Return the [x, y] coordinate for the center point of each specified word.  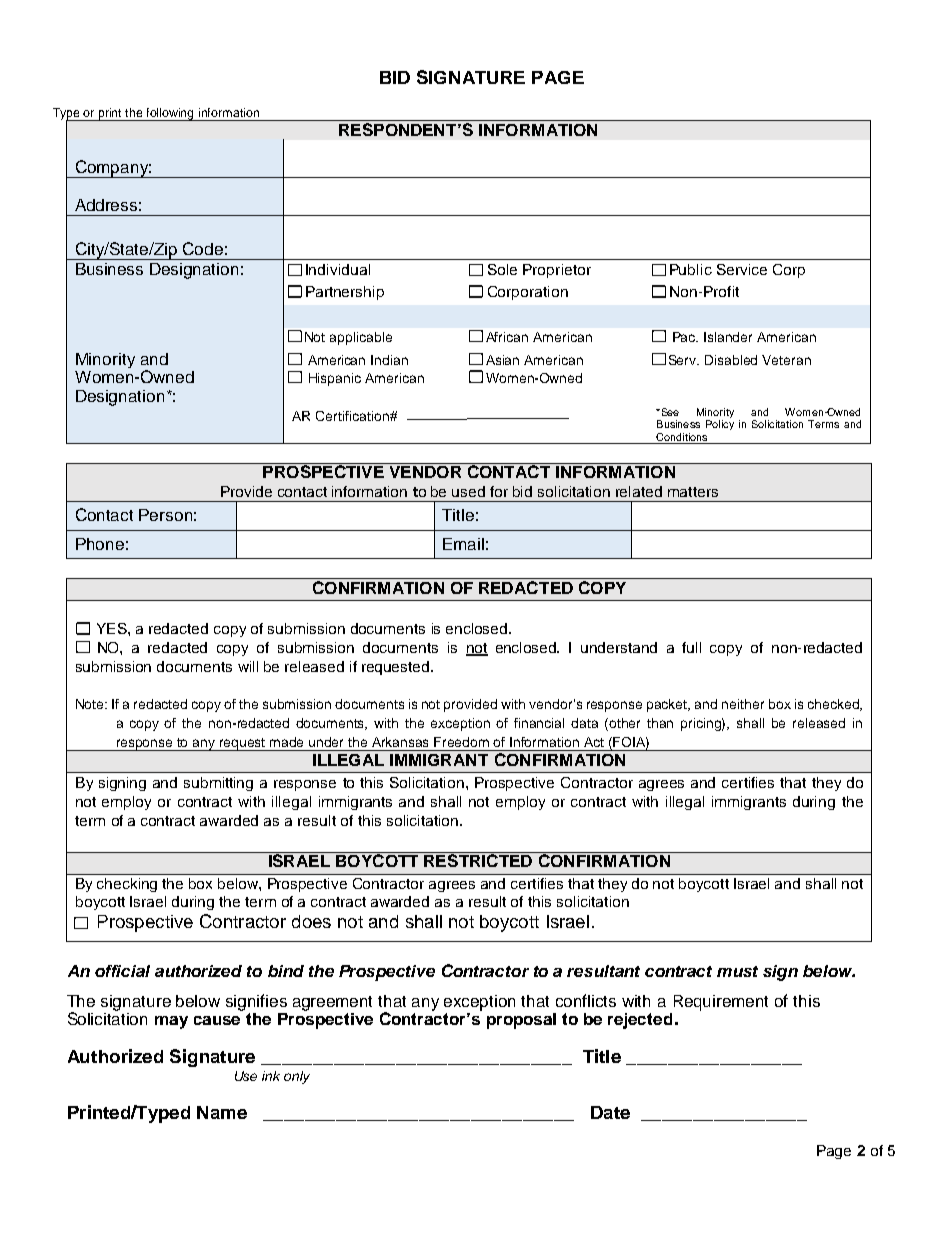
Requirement [721, 1003]
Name [222, 1112]
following [171, 114]
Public [691, 269]
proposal [521, 1021]
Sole [502, 269]
